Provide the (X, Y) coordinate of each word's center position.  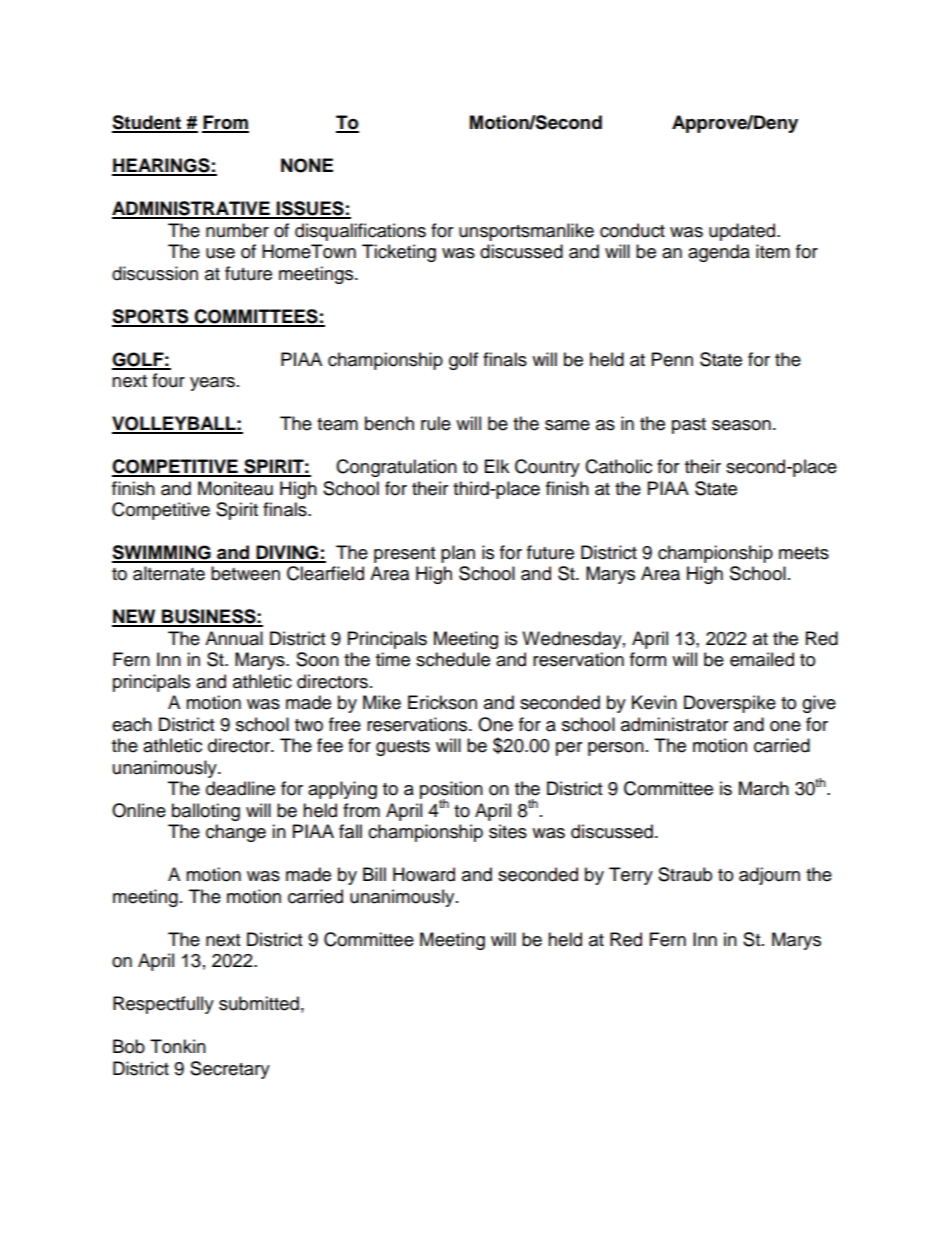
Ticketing (399, 253)
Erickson (442, 702)
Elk (497, 466)
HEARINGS (162, 166)
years (212, 384)
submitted (259, 1003)
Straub (685, 874)
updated (742, 232)
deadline (240, 788)
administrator (674, 724)
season (741, 425)
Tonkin (178, 1046)
